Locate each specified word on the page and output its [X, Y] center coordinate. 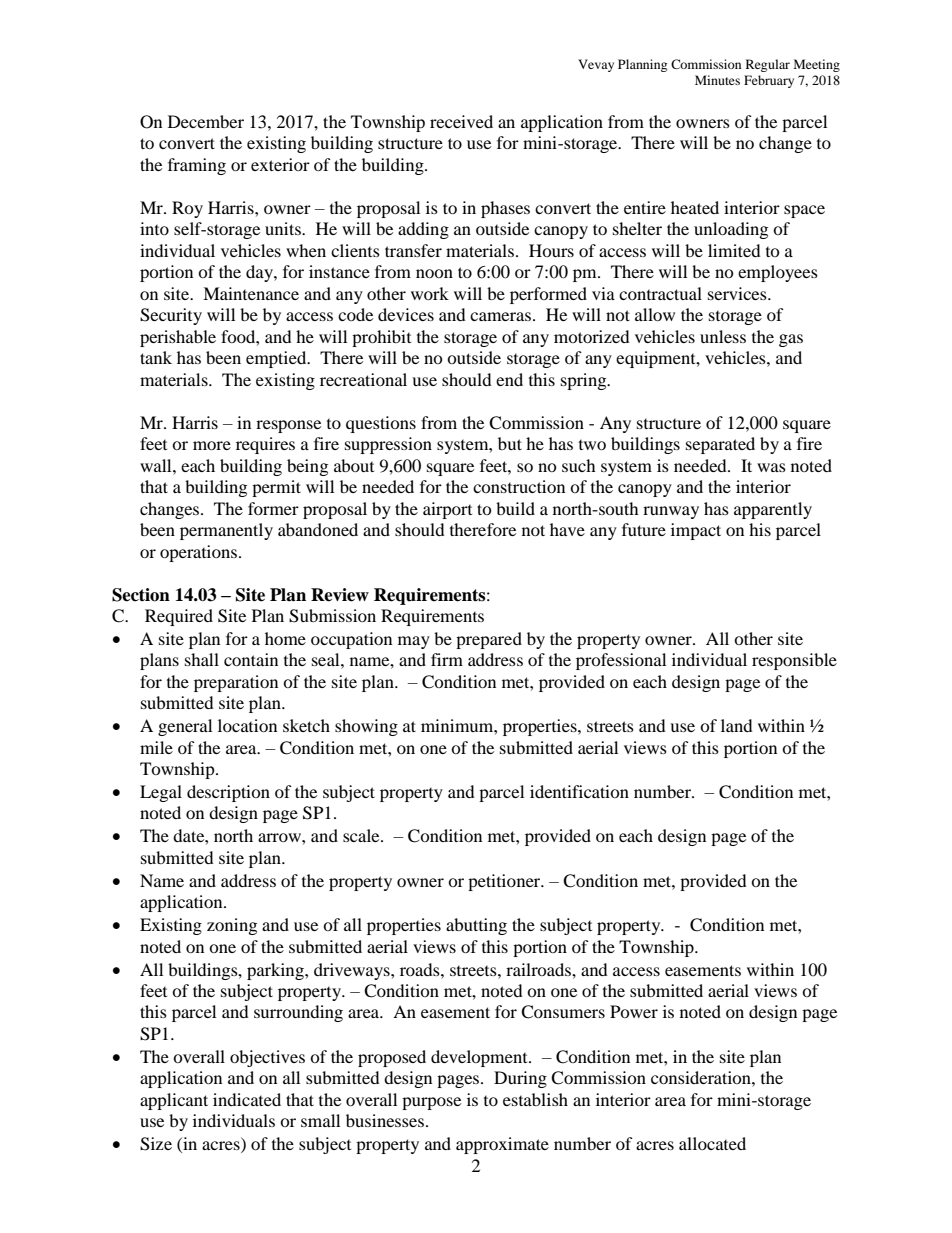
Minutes [717, 80]
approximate [502, 1145]
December [206, 121]
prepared [489, 640]
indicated [247, 1099]
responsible [794, 661]
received [461, 121]
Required [179, 617]
